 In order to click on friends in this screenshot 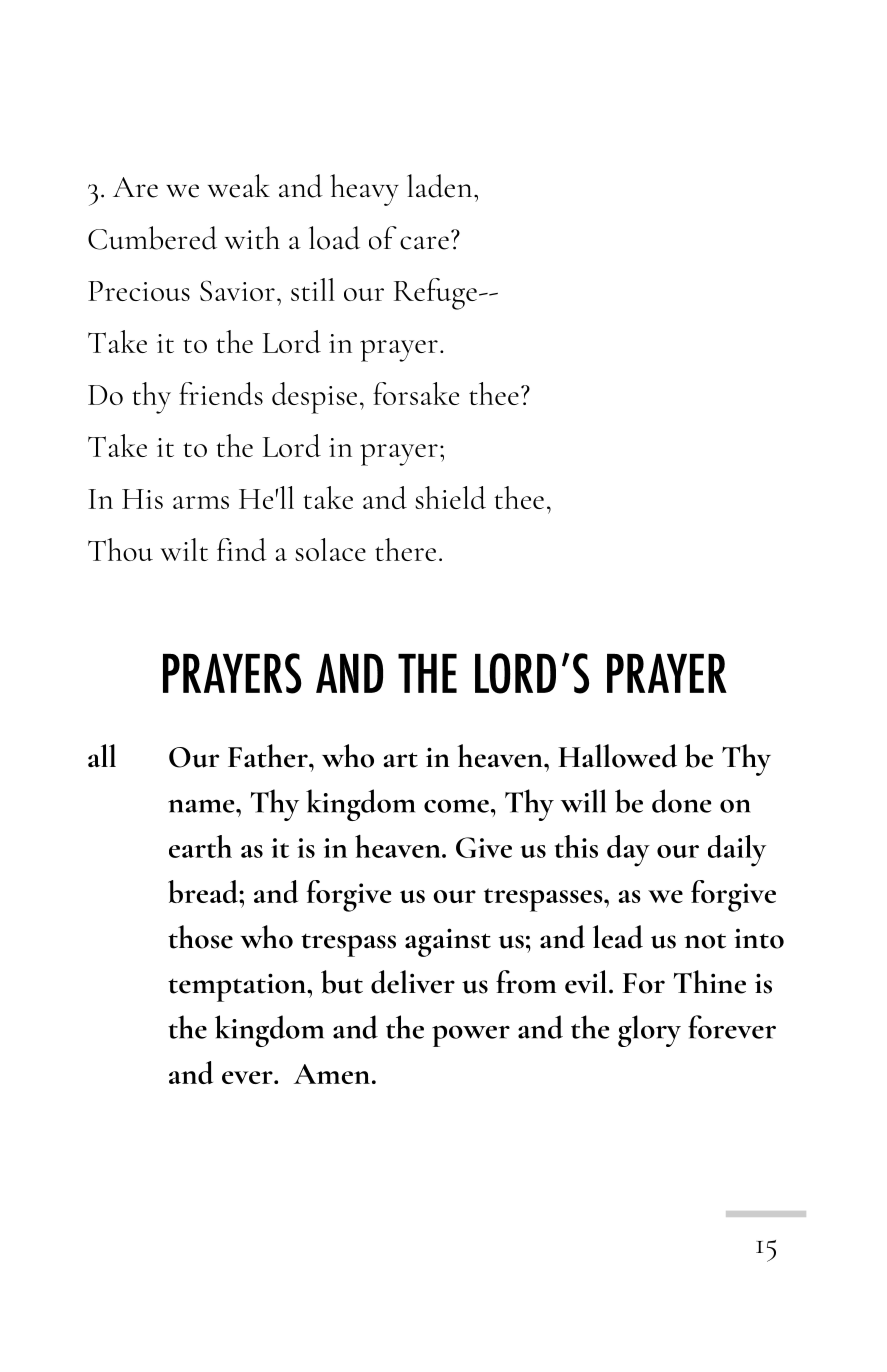, I will do `click(221, 393)`.
